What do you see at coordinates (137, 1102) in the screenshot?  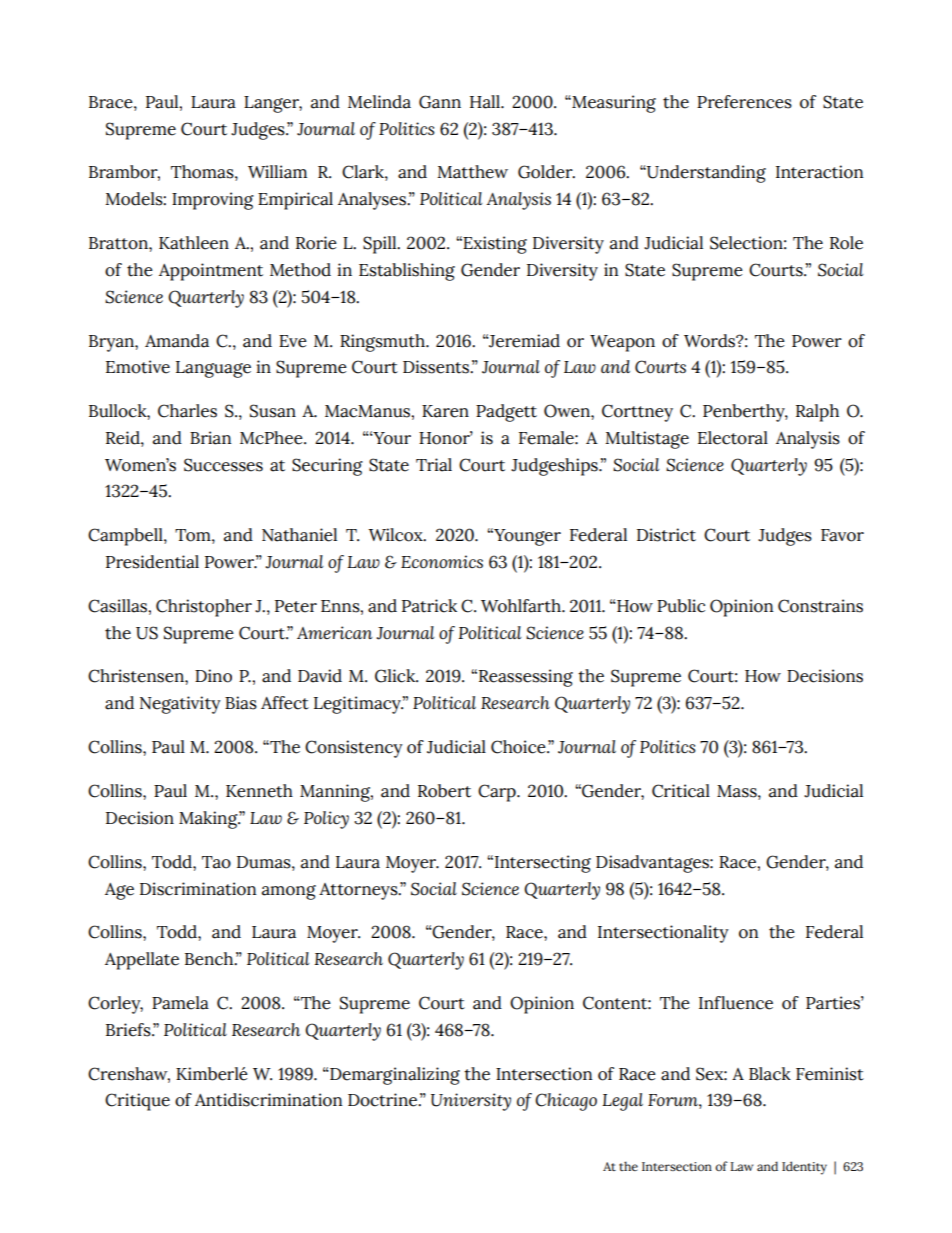 I see `Critique` at bounding box center [137, 1102].
